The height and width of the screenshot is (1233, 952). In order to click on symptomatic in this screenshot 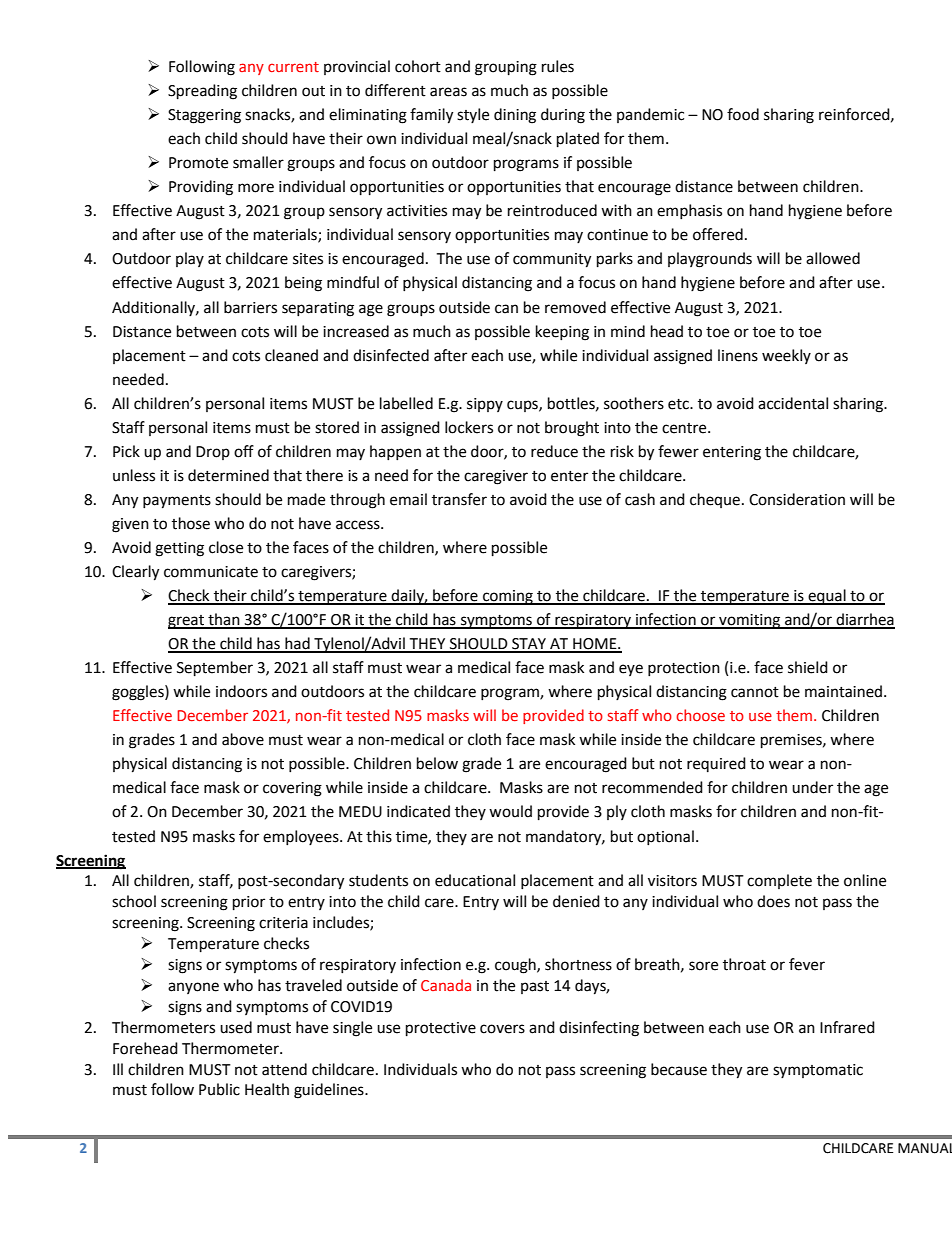, I will do `click(818, 1071)`.
